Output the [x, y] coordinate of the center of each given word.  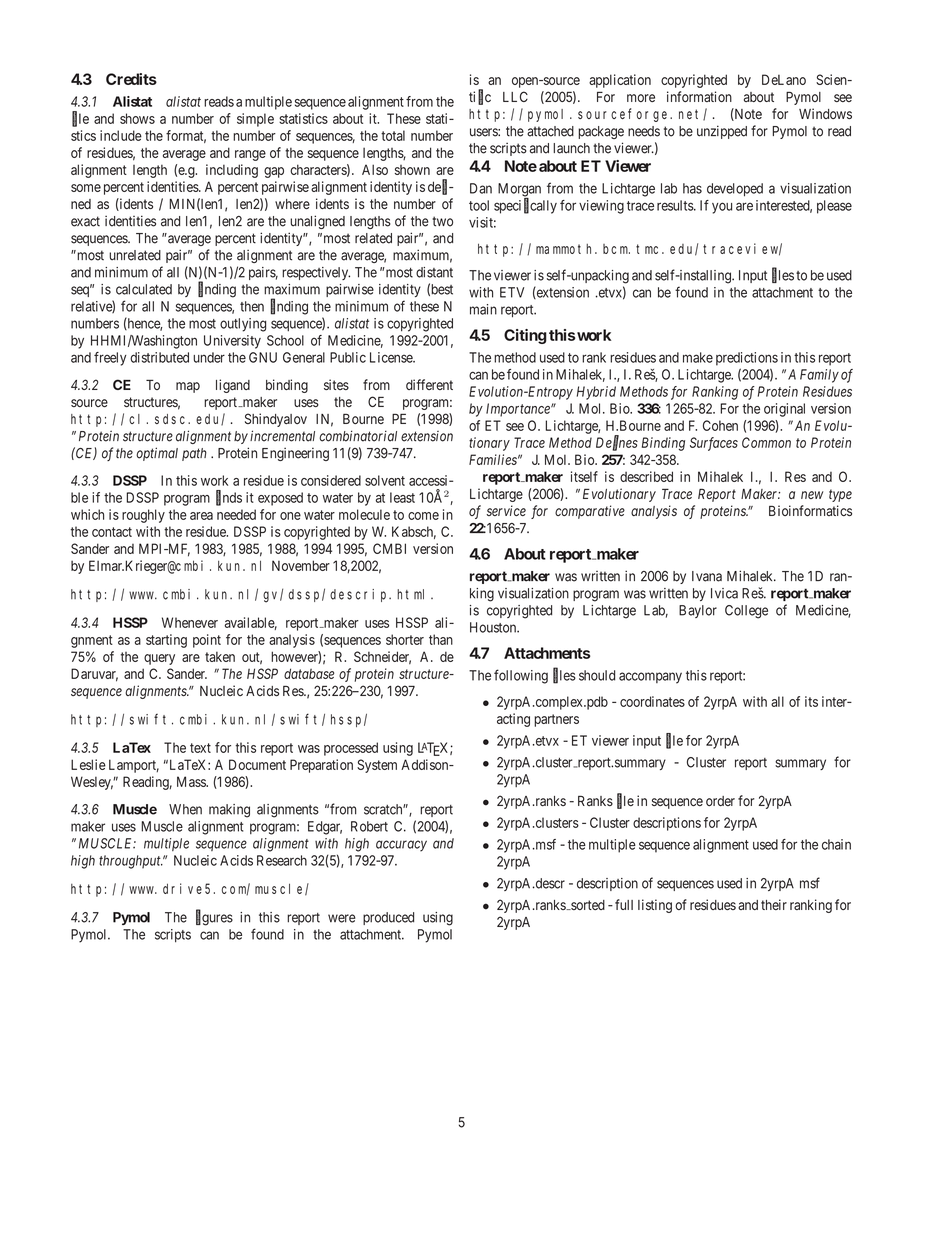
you [722, 208]
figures [214, 918]
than [441, 639]
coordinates [652, 701]
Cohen [720, 425]
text [200, 748]
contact [112, 532]
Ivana [707, 576]
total [393, 135]
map [188, 387]
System [377, 766]
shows [137, 118]
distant [434, 272]
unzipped [722, 132]
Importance [519, 410]
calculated [144, 289]
